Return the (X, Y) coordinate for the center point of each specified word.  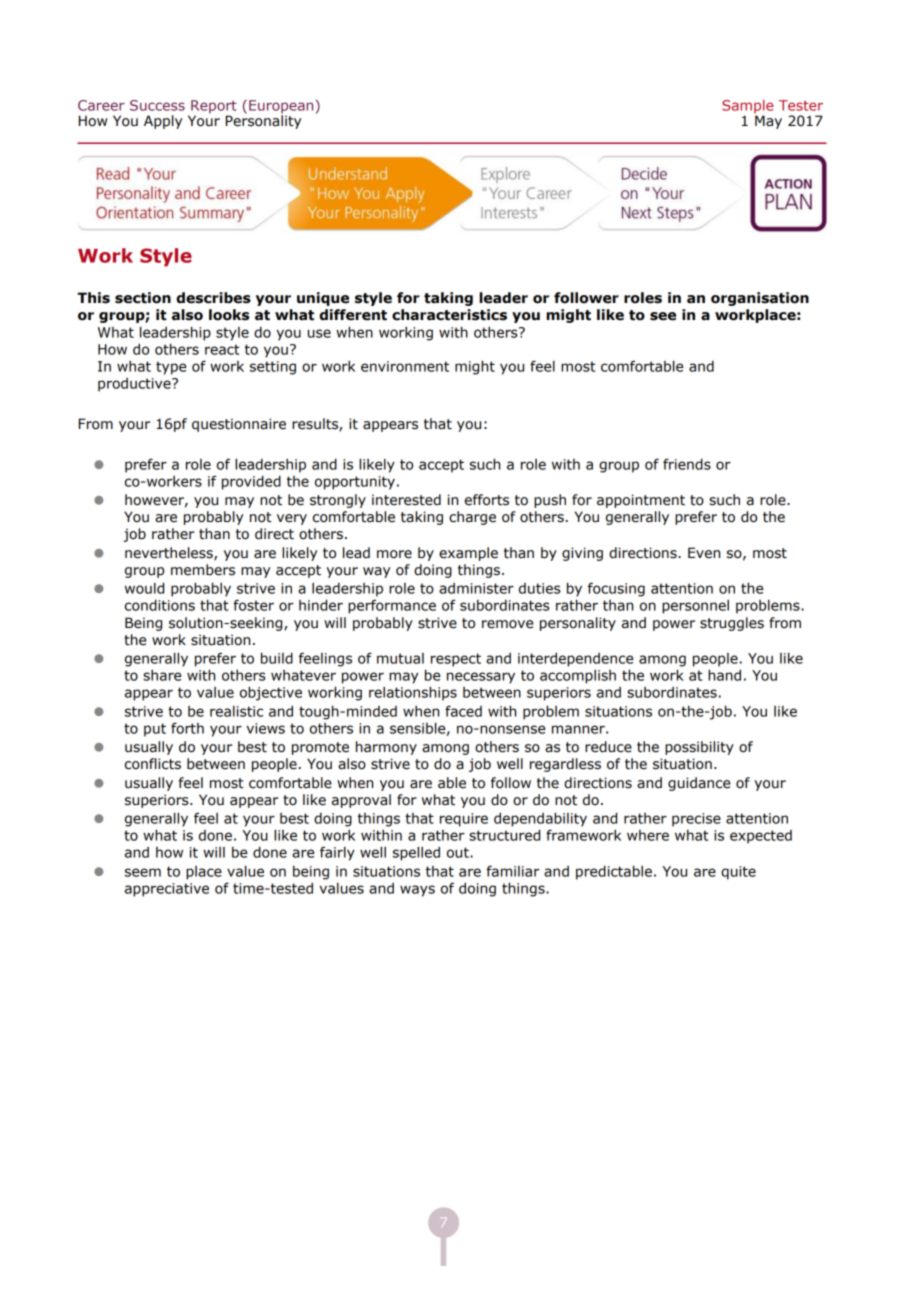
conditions (160, 605)
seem (143, 872)
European (281, 108)
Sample (748, 108)
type (171, 368)
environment (405, 366)
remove (507, 624)
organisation (760, 299)
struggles (732, 624)
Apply (163, 122)
